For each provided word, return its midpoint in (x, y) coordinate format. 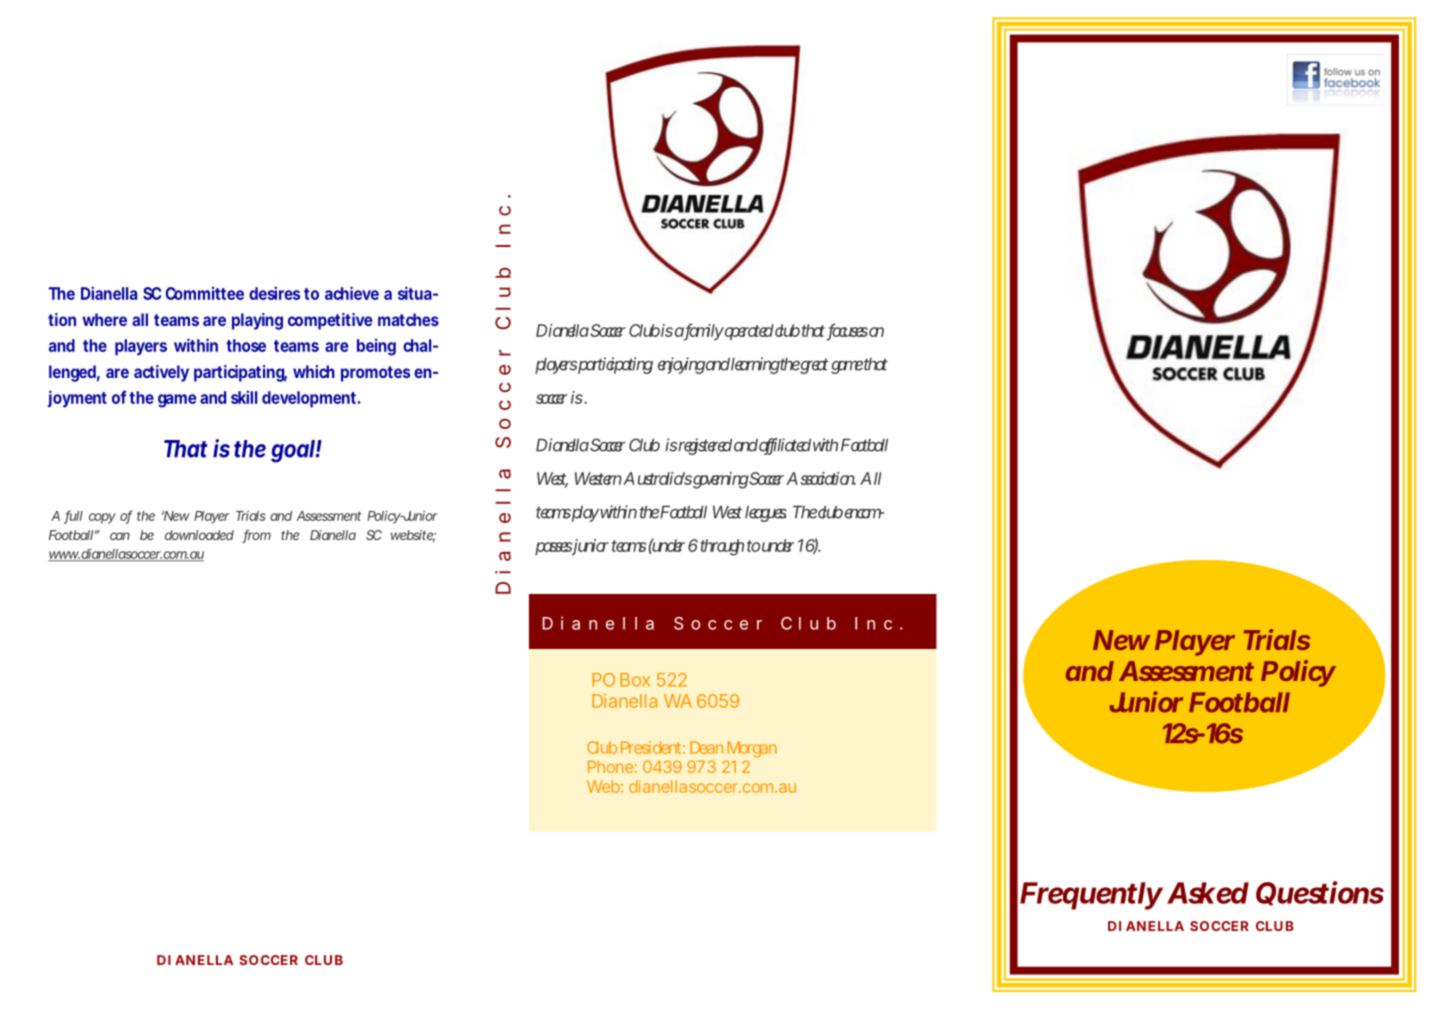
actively (161, 373)
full (73, 516)
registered (704, 446)
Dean (706, 747)
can (120, 536)
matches (408, 319)
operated (748, 332)
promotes (375, 374)
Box (635, 680)
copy (102, 518)
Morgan (752, 749)
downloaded (199, 535)
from (256, 536)
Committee (204, 293)
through (722, 547)
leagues (766, 514)
